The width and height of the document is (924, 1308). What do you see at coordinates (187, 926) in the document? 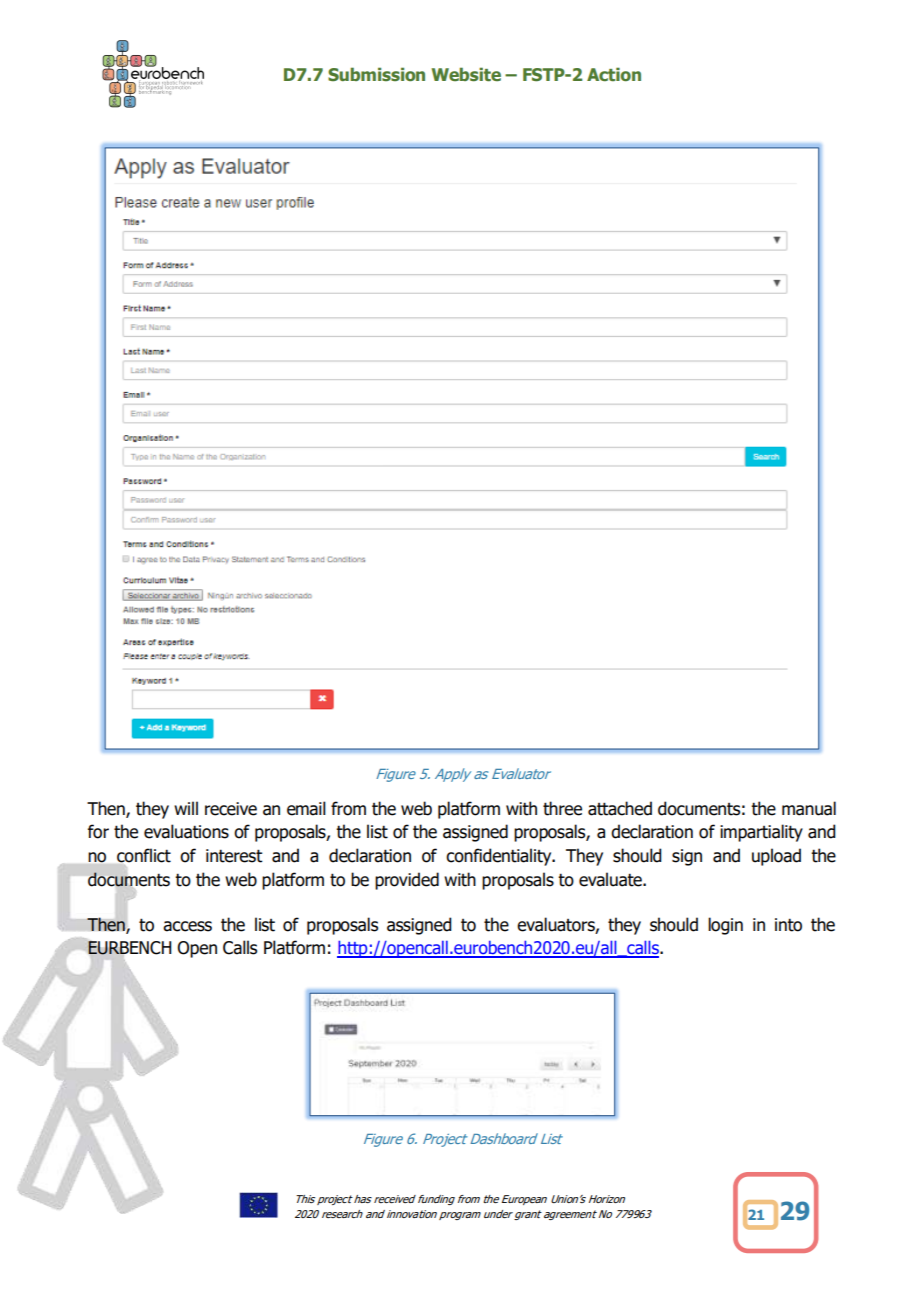
I see `access` at bounding box center [187, 926].
